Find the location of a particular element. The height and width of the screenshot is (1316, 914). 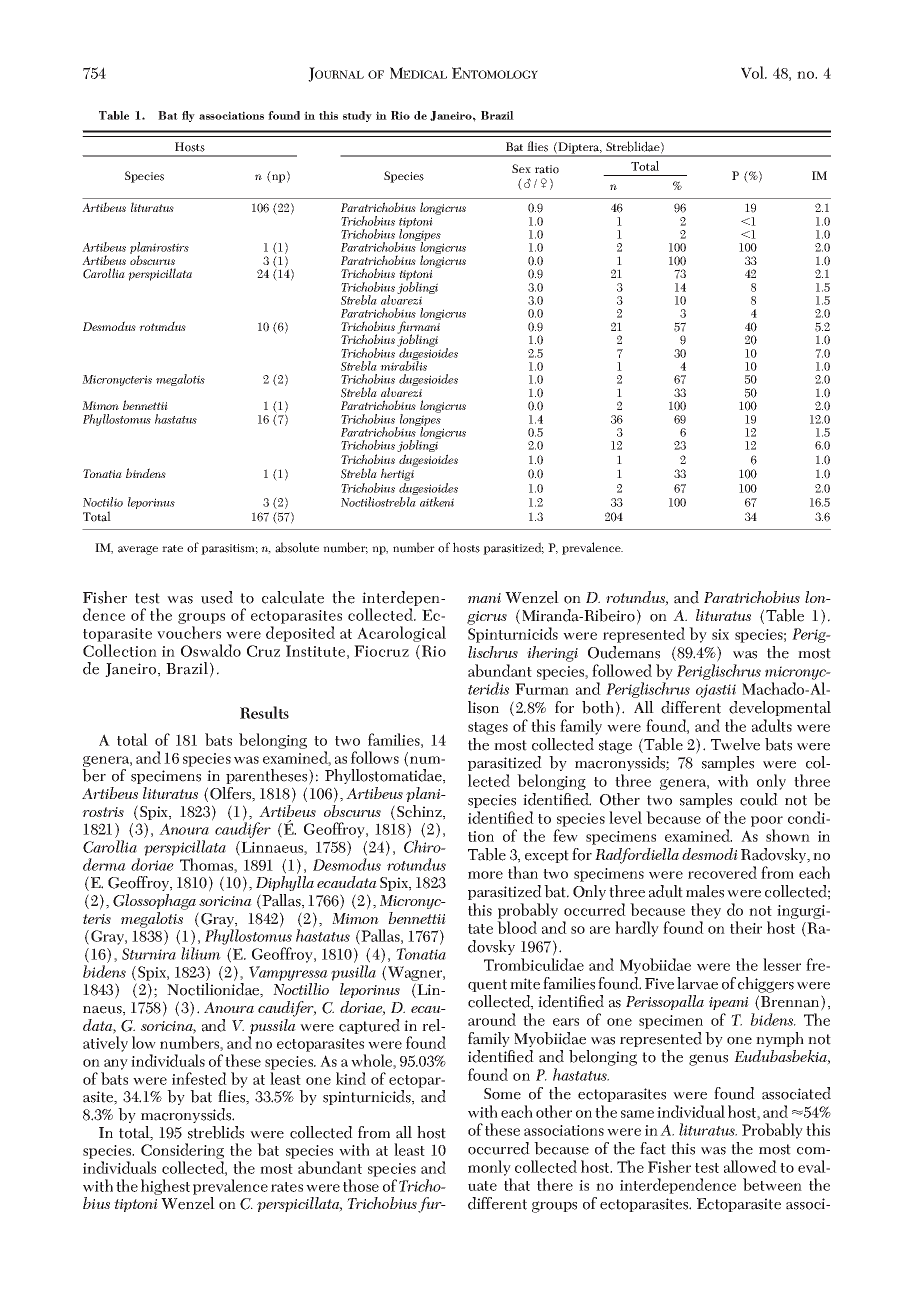

Sex is located at coordinates (521, 168).
